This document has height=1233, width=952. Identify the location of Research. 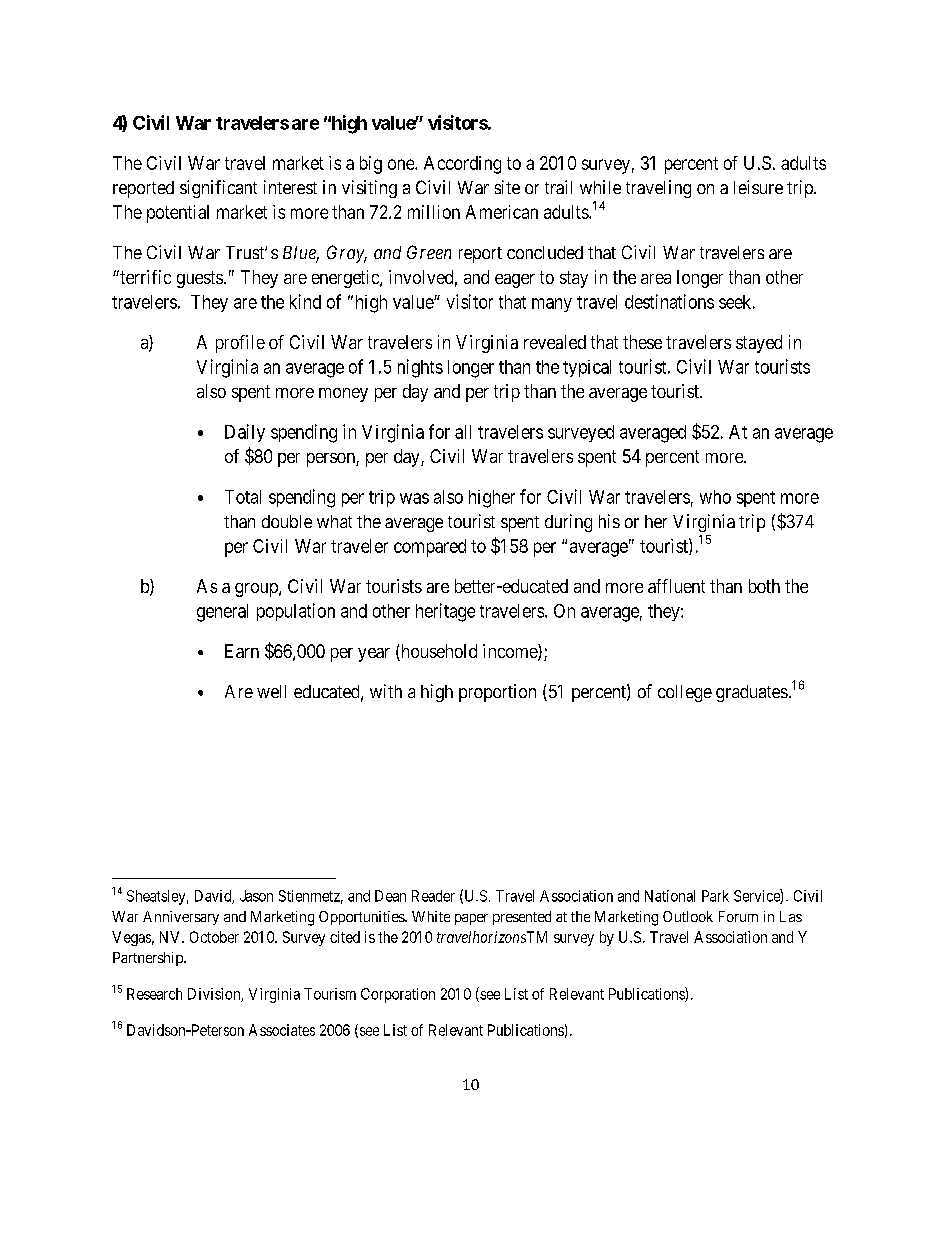
(154, 994).
